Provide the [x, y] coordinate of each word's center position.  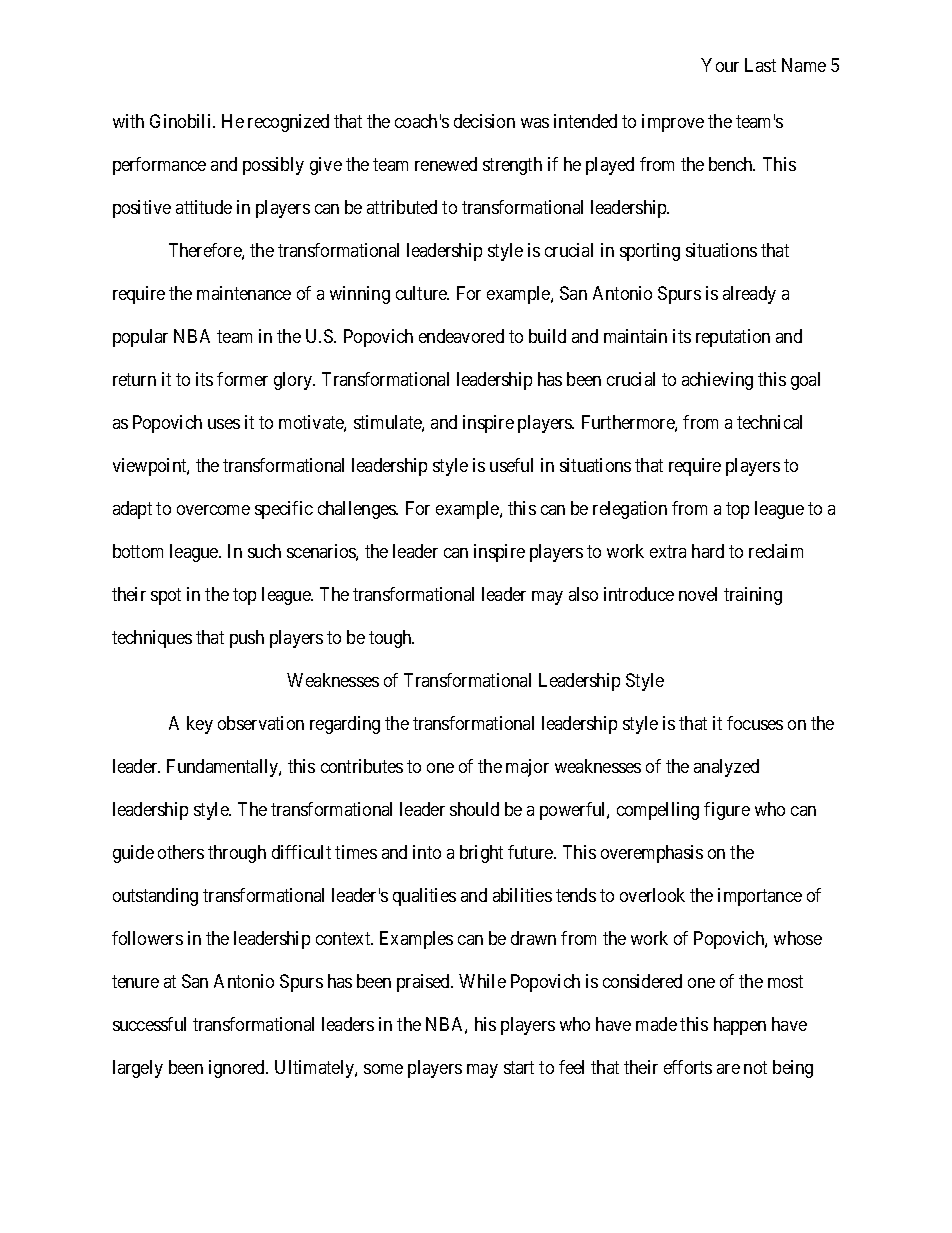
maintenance [244, 293]
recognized [288, 123]
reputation [733, 338]
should [474, 809]
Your [720, 65]
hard [708, 551]
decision [484, 121]
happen [740, 1026]
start [519, 1067]
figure [727, 811]
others [181, 852]
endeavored [461, 336]
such [264, 551]
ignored [238, 1069]
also [583, 594]
